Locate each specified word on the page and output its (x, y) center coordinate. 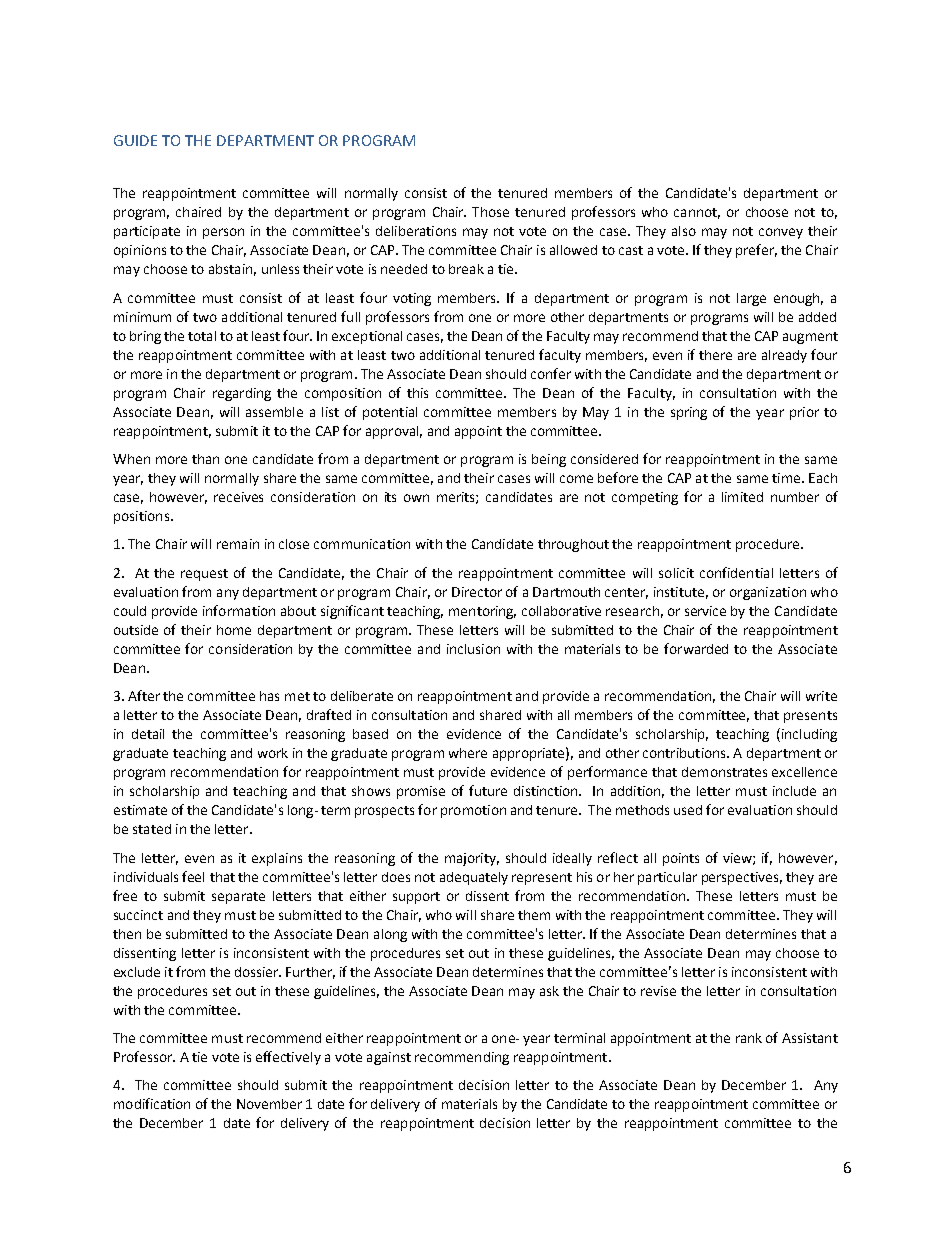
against (389, 1058)
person (223, 233)
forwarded (696, 648)
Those (490, 212)
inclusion (473, 649)
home (234, 630)
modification (152, 1103)
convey (781, 233)
